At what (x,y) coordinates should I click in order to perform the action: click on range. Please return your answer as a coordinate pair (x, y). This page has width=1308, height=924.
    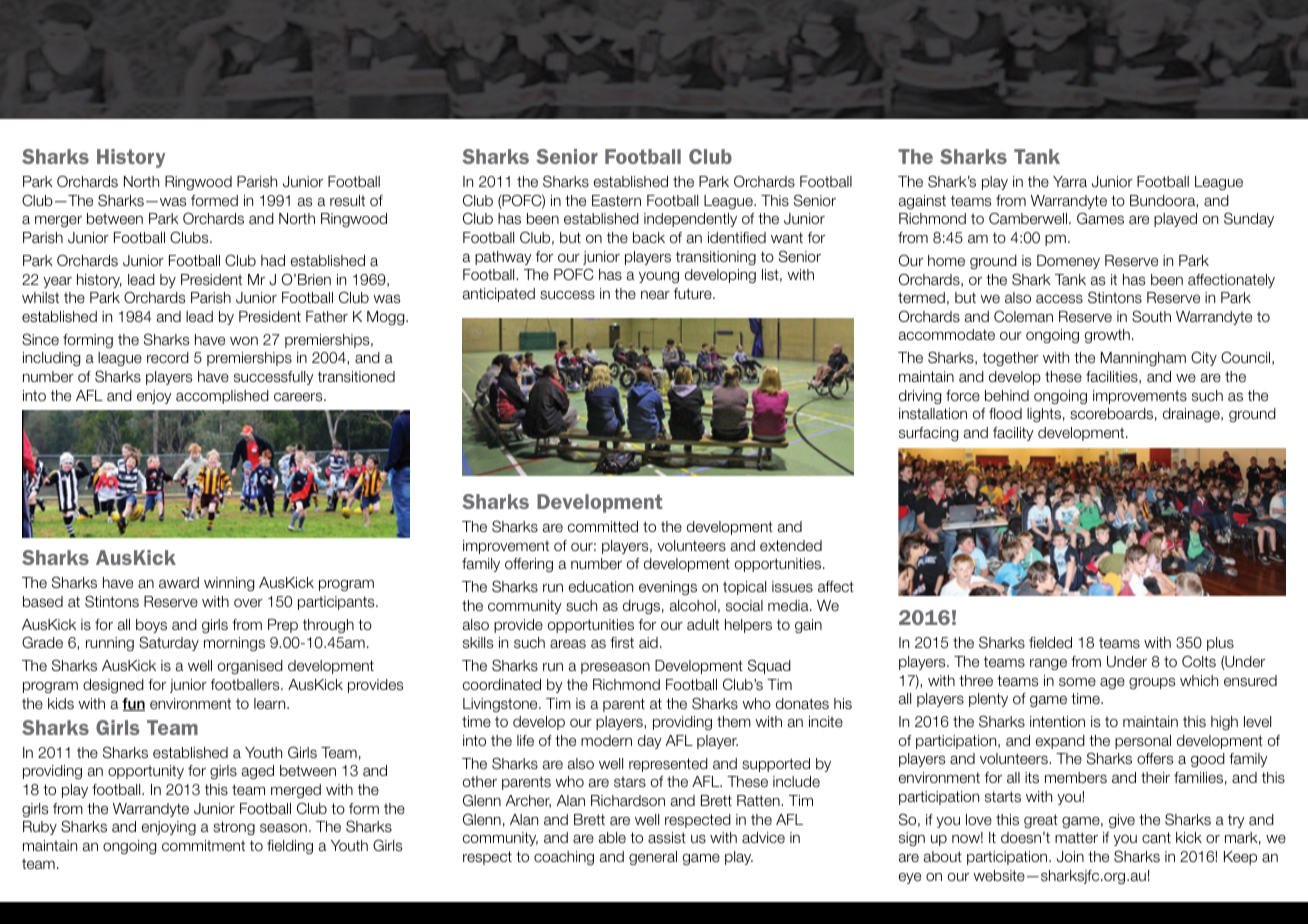
    Looking at the image, I should click on (1048, 664).
